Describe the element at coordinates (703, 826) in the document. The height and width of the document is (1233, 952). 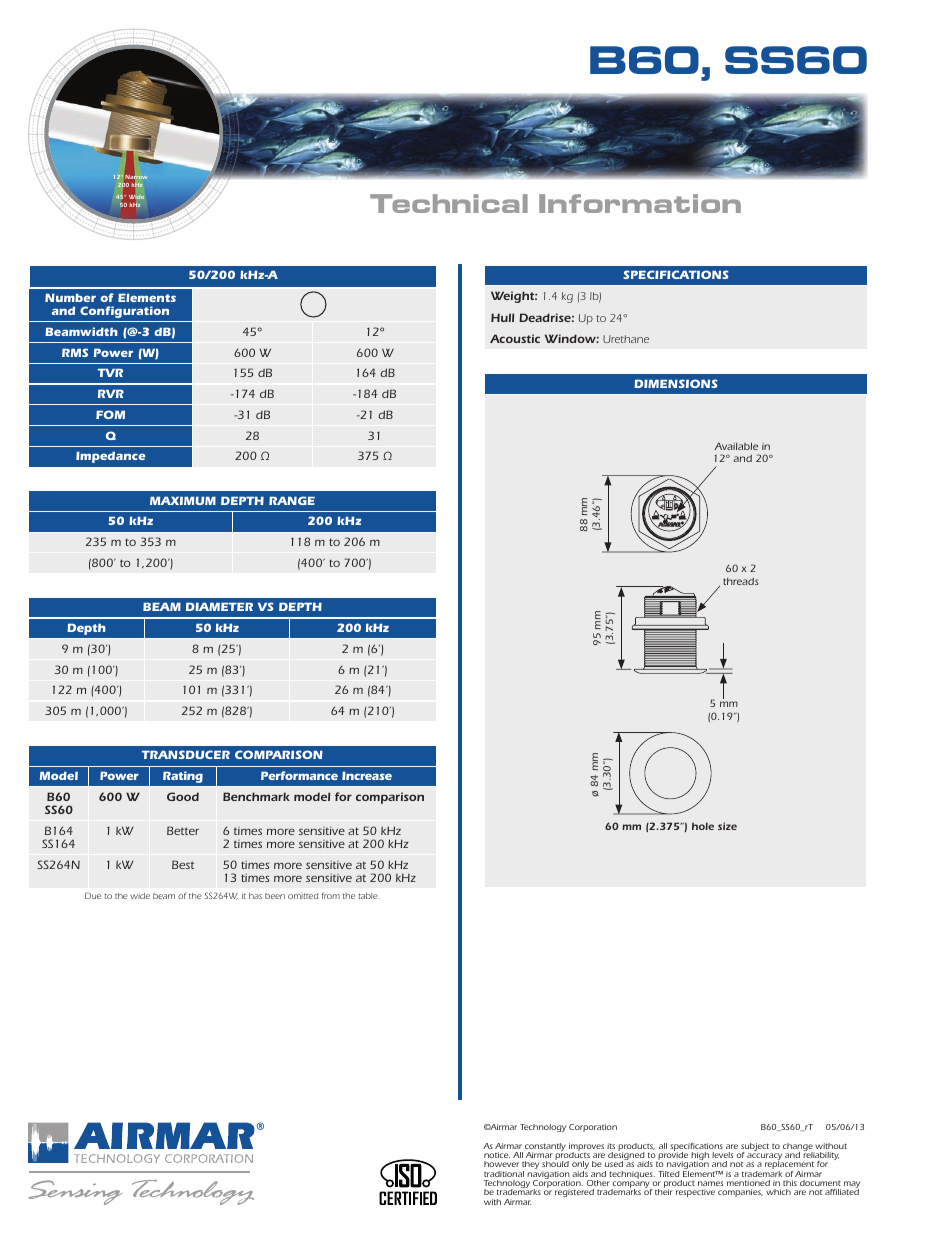
I see `hole` at that location.
